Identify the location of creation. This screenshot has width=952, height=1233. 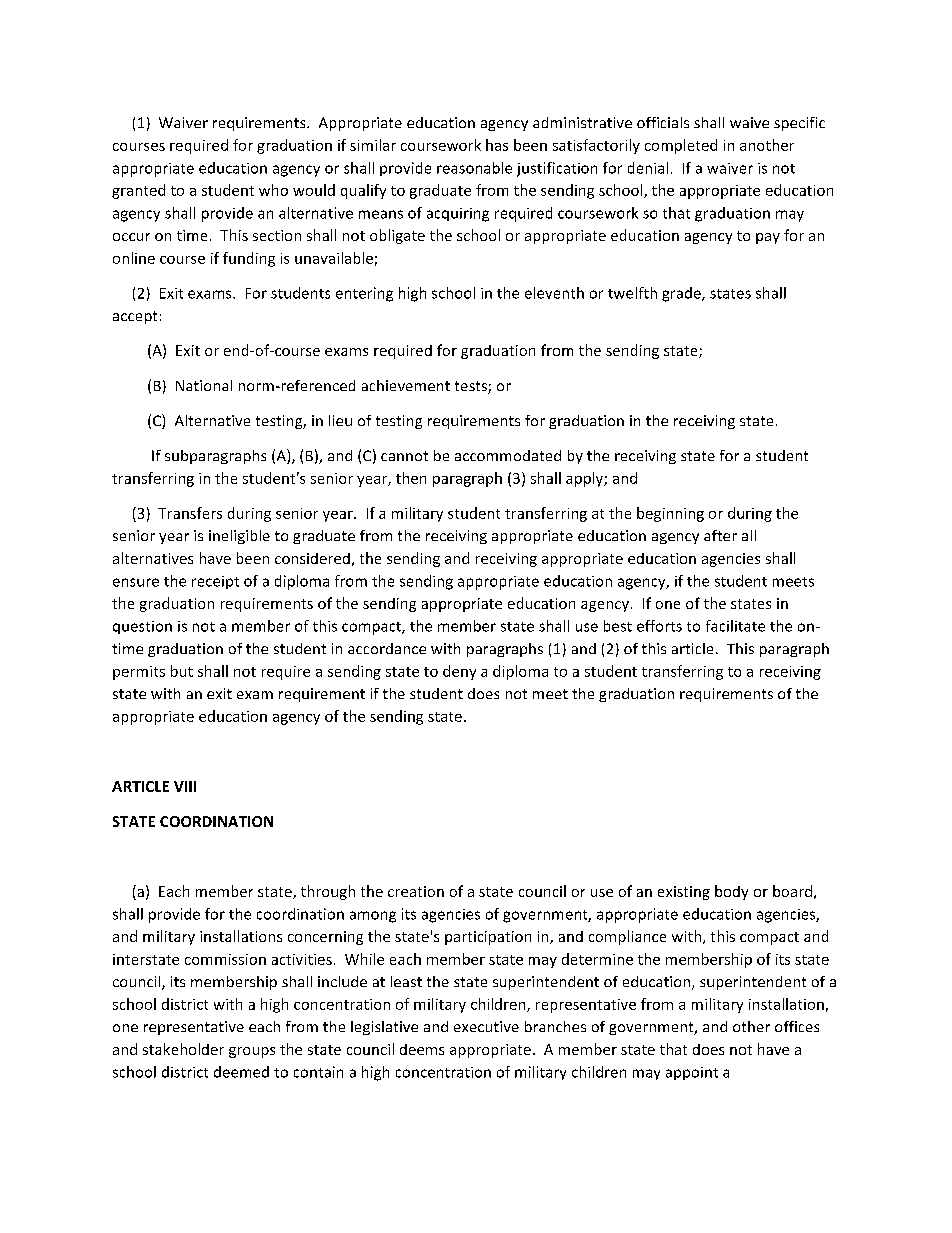
(416, 891).
